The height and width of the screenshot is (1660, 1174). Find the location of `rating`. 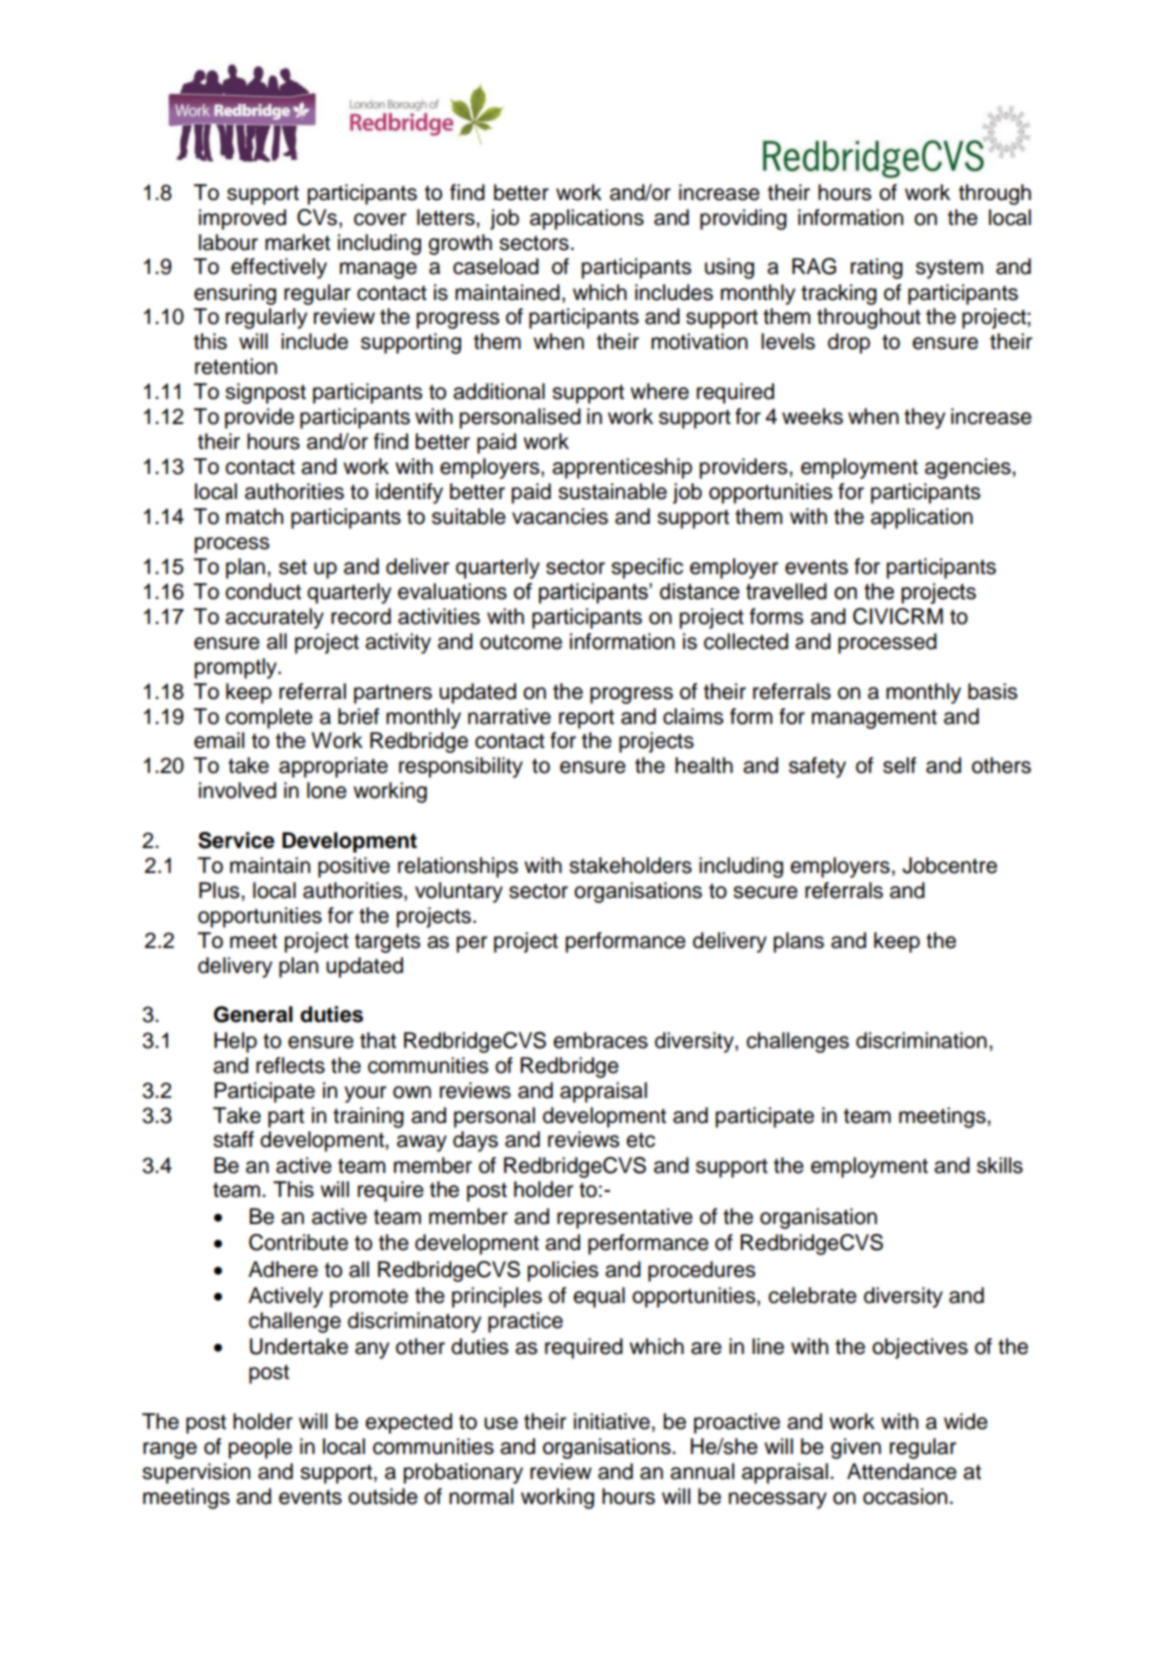

rating is located at coordinates (877, 268).
